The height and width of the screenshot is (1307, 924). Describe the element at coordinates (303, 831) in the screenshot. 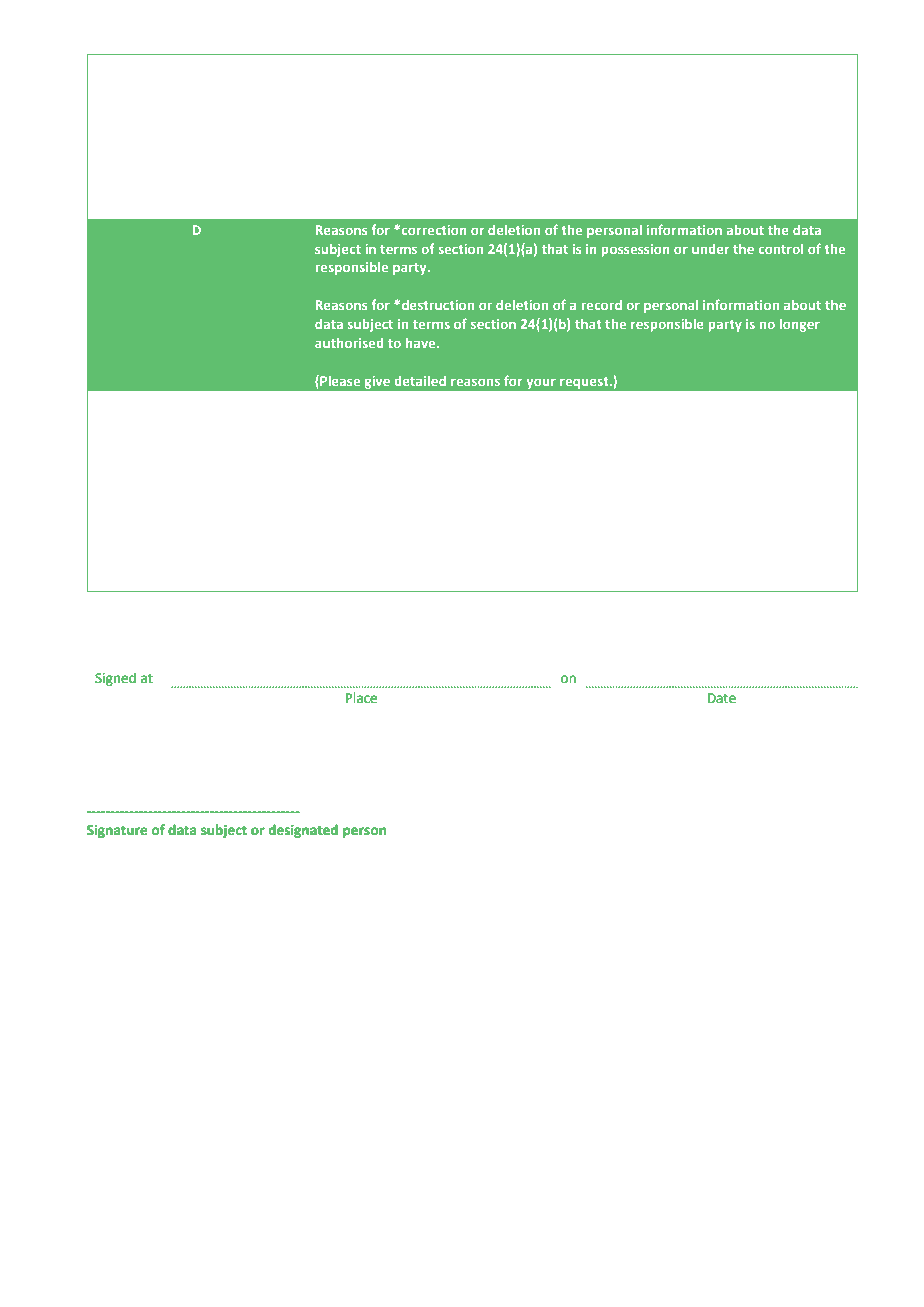

I see `designated` at that location.
